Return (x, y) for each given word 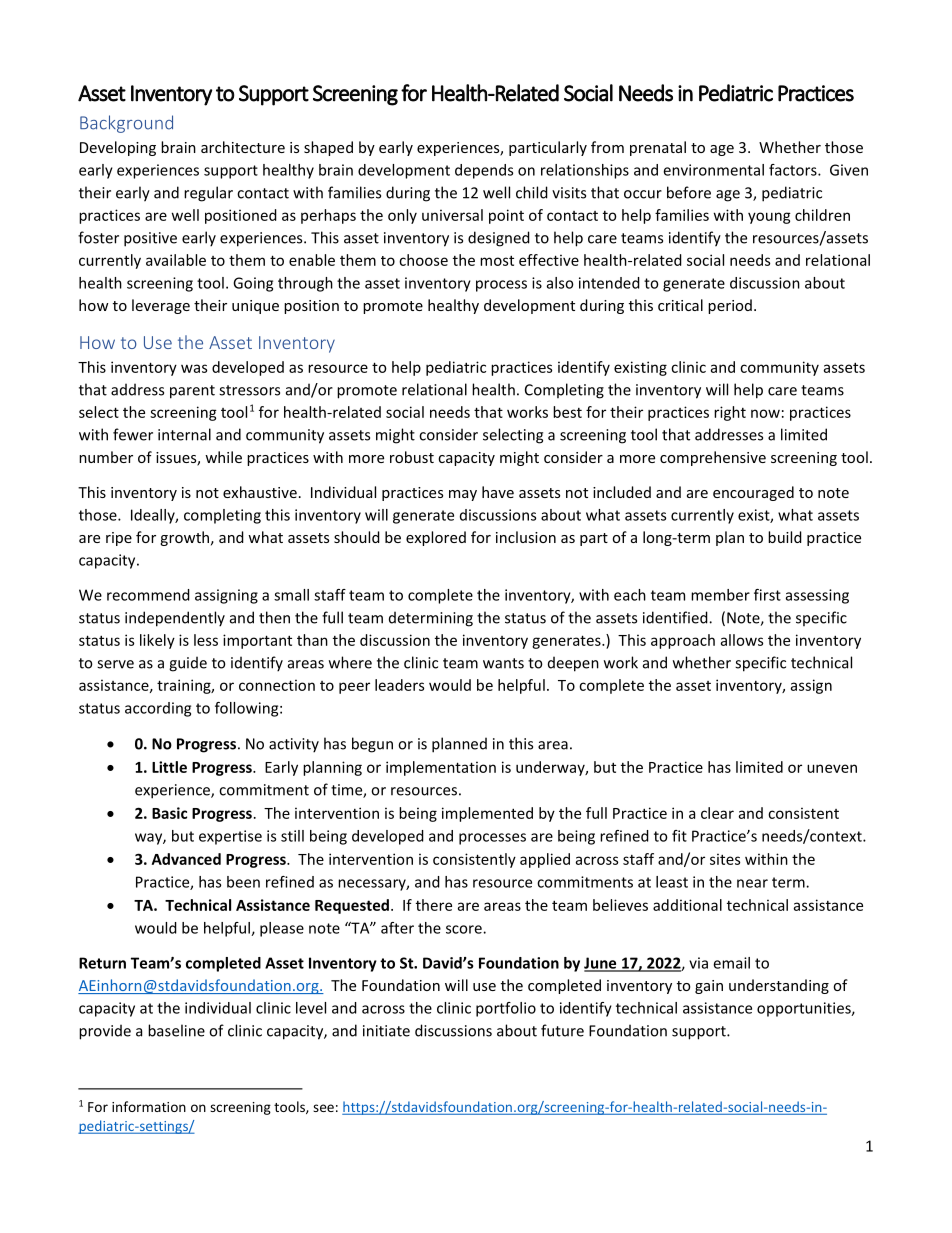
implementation (441, 768)
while (223, 457)
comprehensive (713, 458)
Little (169, 767)
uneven (832, 768)
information (149, 1106)
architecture (243, 147)
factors (794, 170)
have (498, 492)
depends (484, 171)
